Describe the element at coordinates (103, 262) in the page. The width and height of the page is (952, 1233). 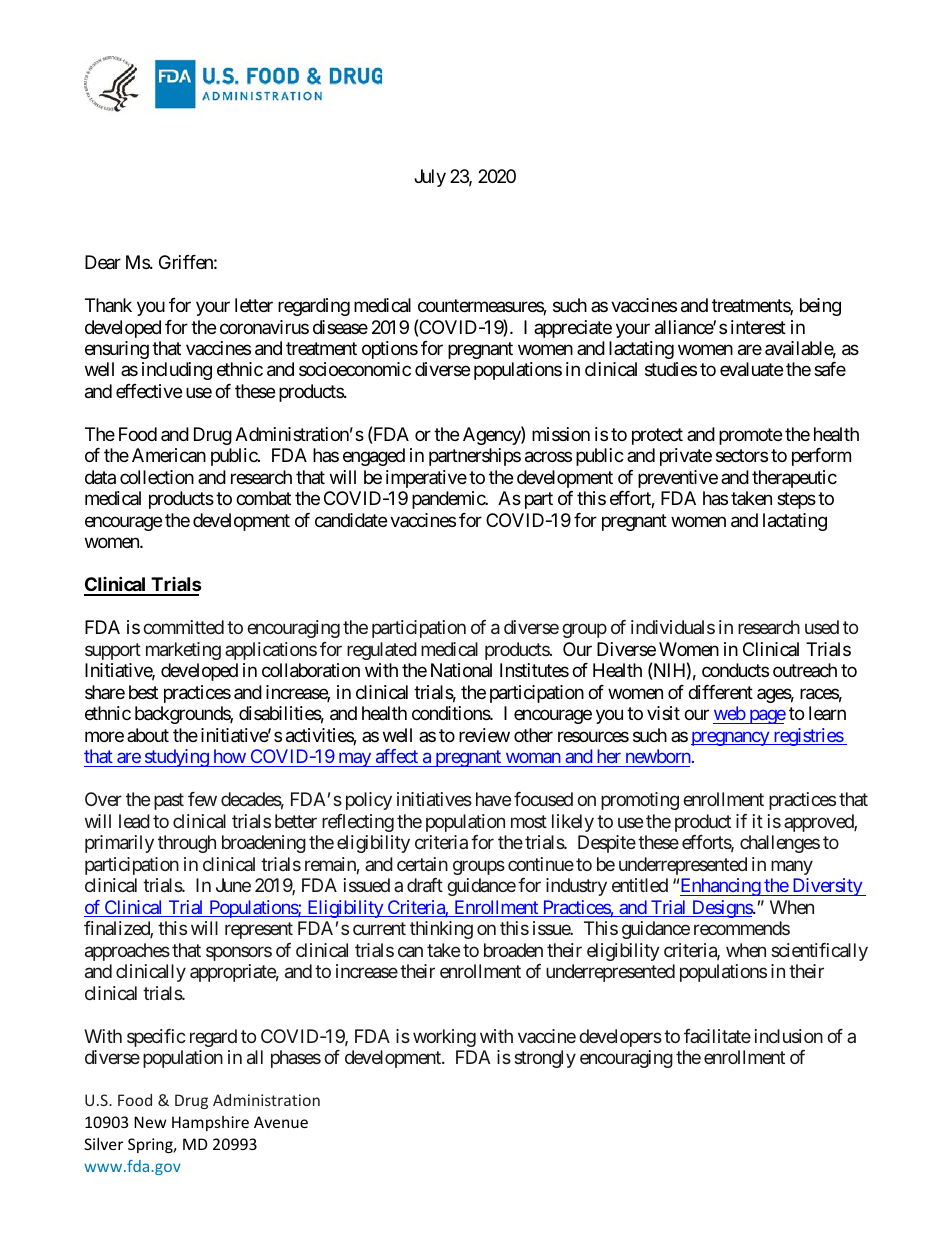
I see `Dear` at that location.
